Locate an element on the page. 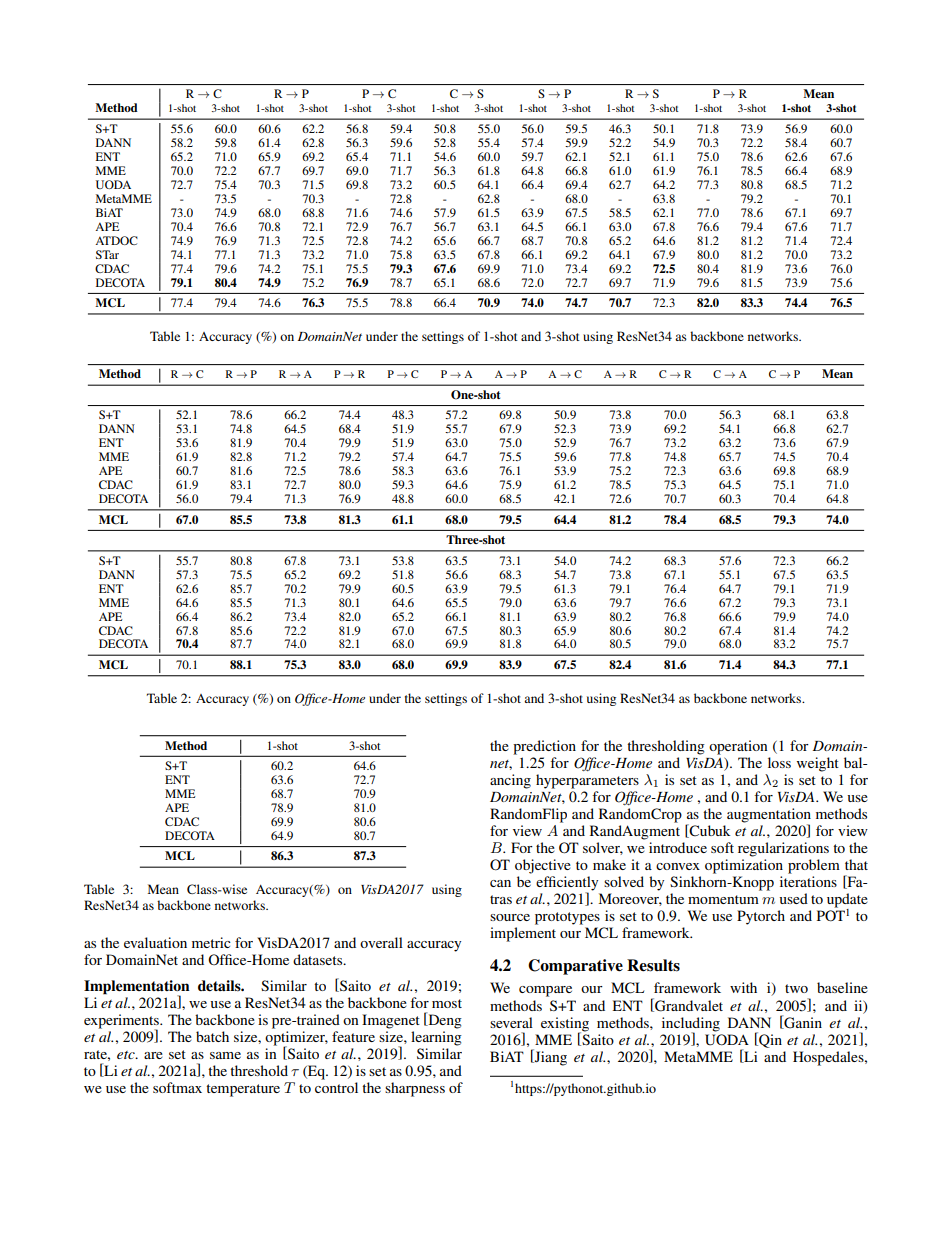 The height and width of the page is (1233, 952). operation is located at coordinates (738, 747).
